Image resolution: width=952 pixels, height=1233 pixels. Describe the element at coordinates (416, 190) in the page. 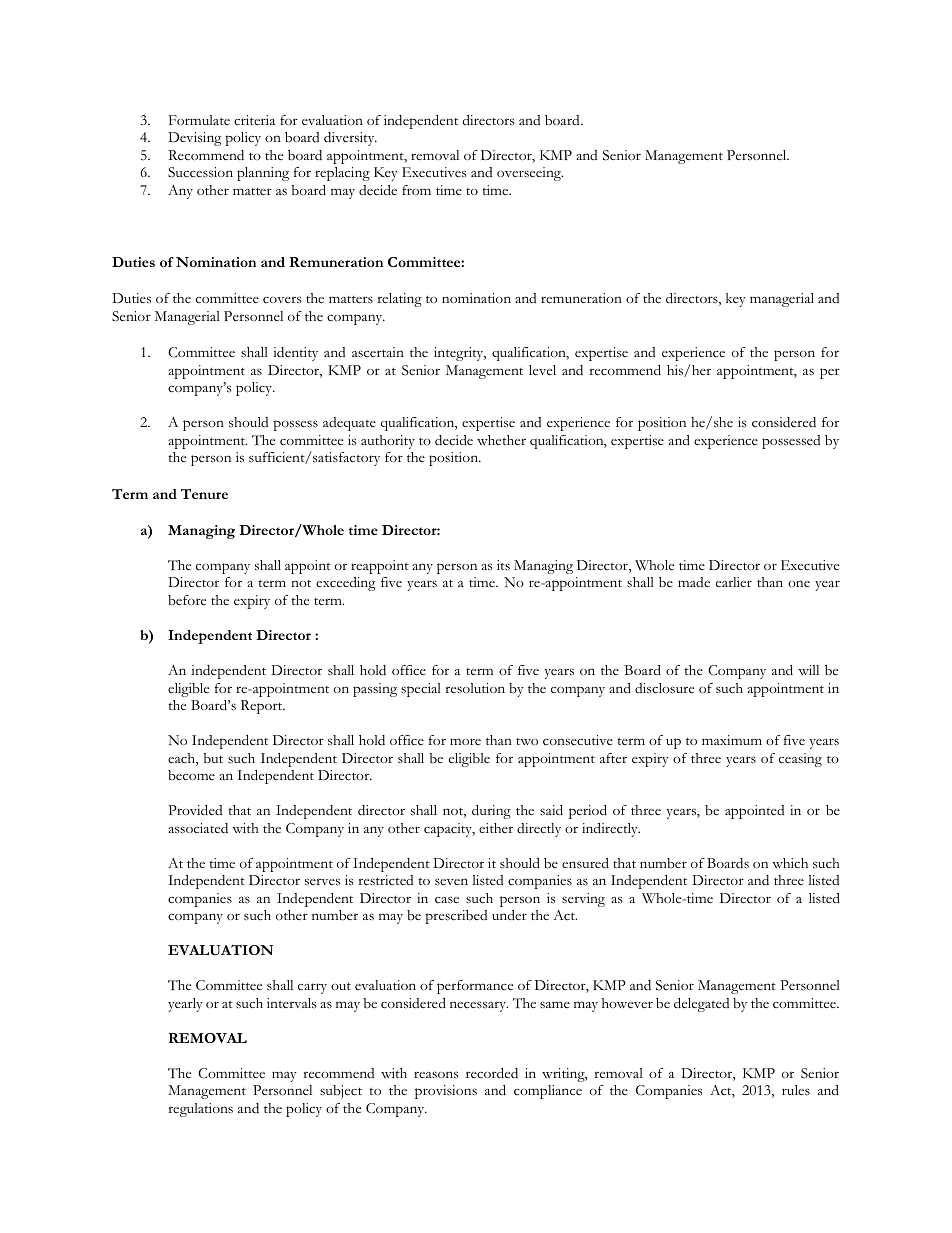

I see `from` at that location.
